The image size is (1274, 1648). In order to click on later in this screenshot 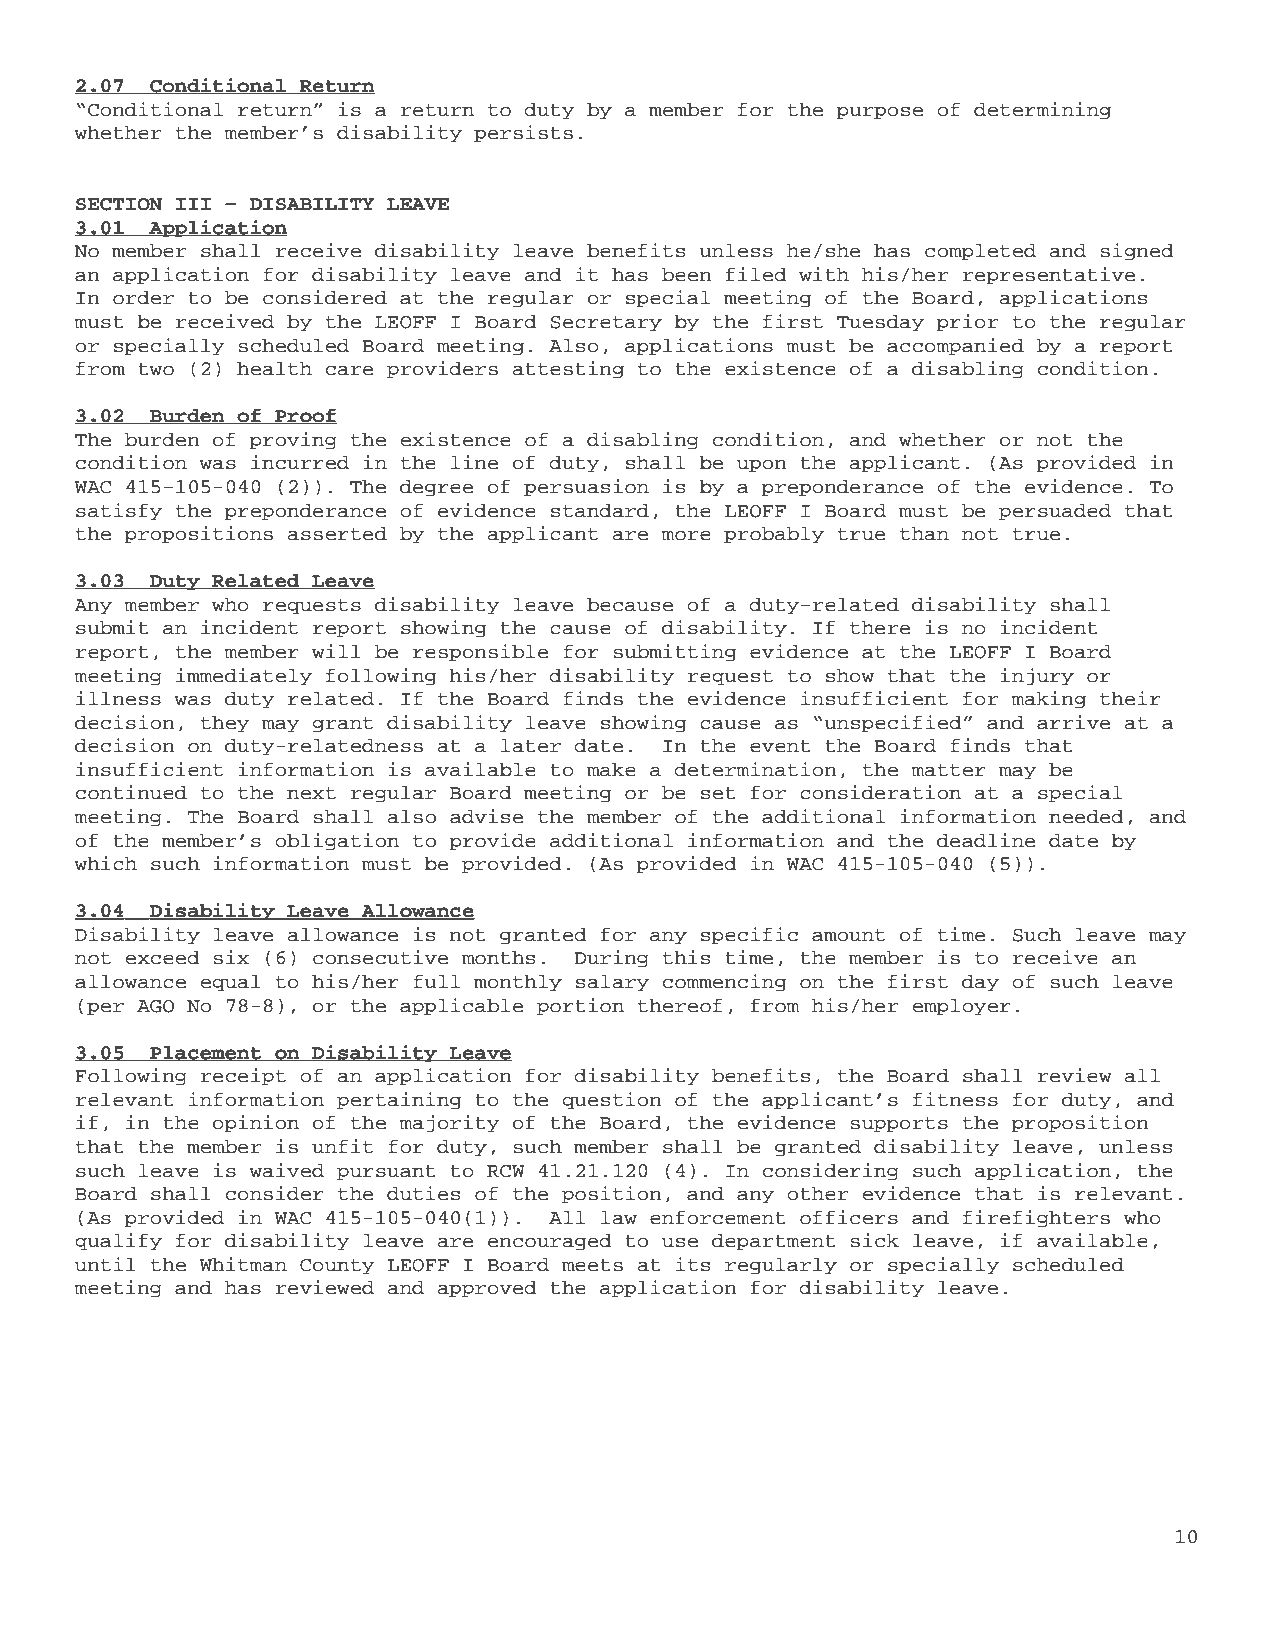, I will do `click(531, 746)`.
